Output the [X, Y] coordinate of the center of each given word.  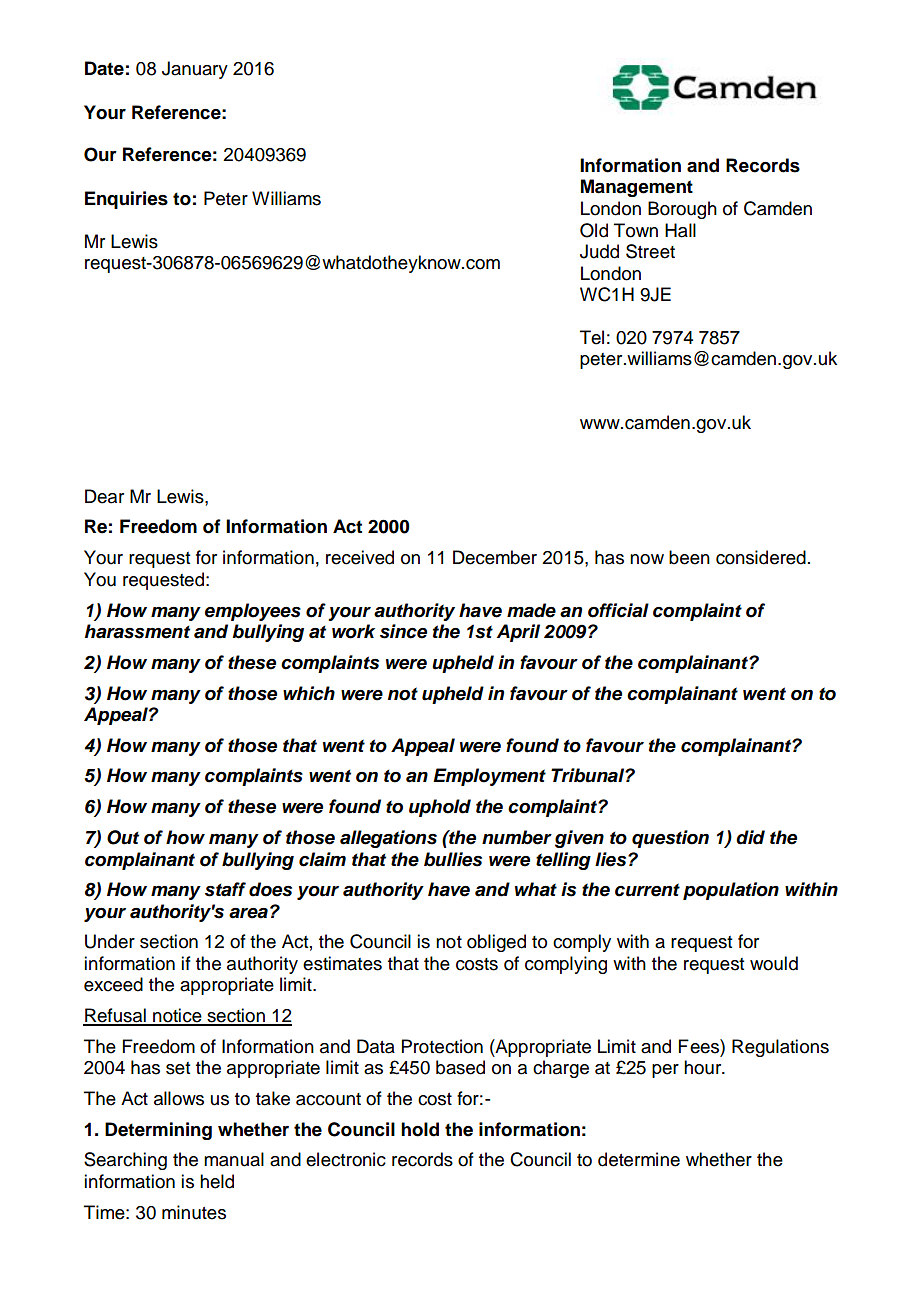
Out [123, 837]
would [774, 963]
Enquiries [126, 200]
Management [637, 188]
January [195, 70]
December [495, 557]
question [670, 839]
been [689, 557]
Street [650, 251]
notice [177, 1016]
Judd [599, 251]
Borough [682, 210]
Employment [489, 777]
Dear [104, 496]
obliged [496, 943]
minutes [194, 1212]
